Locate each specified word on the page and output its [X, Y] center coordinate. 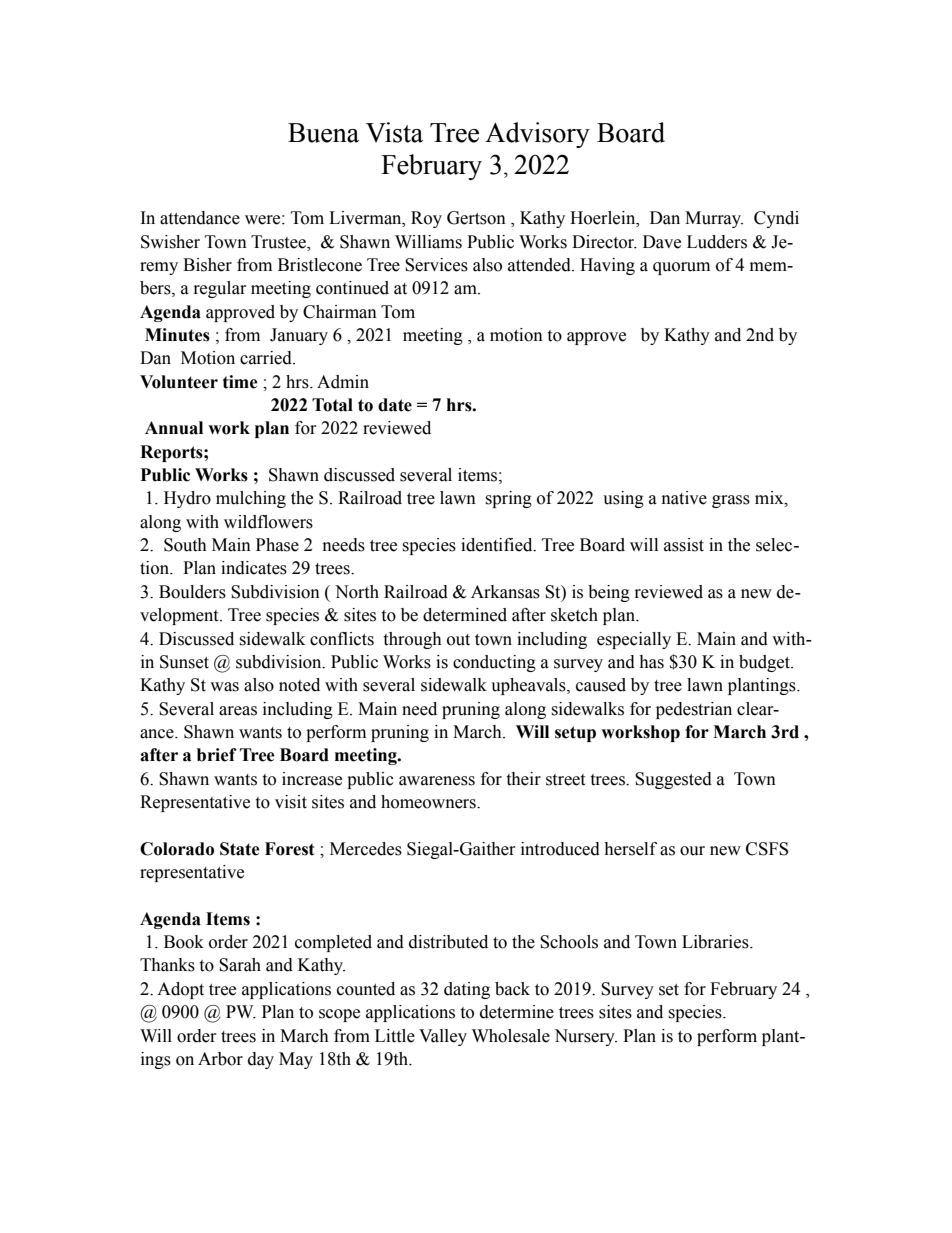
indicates [254, 568]
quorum [681, 268]
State [240, 849]
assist [684, 545]
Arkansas [505, 592]
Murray [714, 219]
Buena [323, 133]
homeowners [429, 802]
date [395, 405]
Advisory [537, 135]
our [692, 851]
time [240, 382]
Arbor [220, 1059]
